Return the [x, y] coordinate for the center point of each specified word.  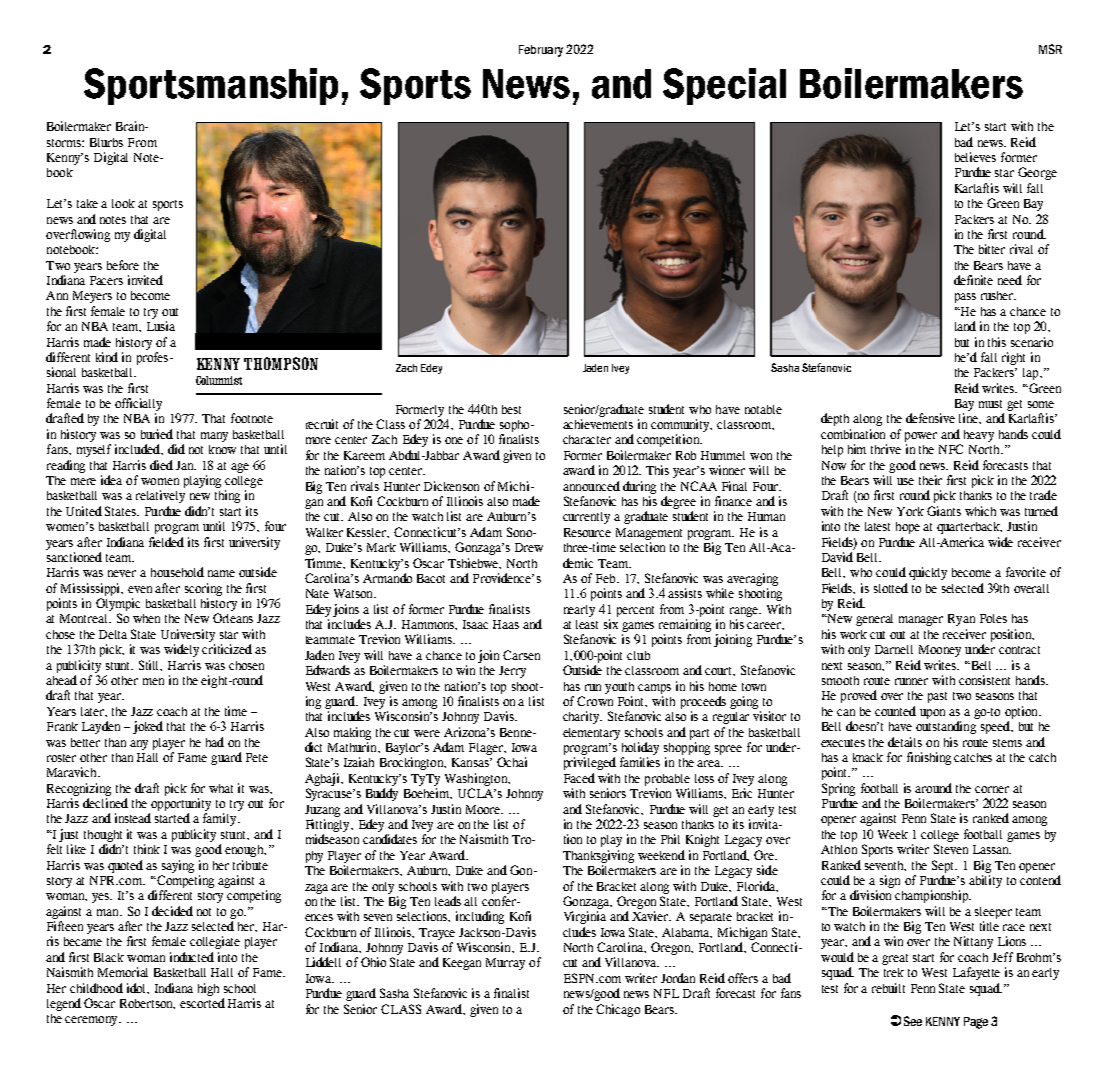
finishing [929, 758]
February [541, 51]
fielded [166, 542]
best [511, 409]
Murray [505, 964]
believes [975, 157]
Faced [579, 778]
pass [965, 298]
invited [145, 280]
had [215, 742]
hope [908, 528]
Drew [529, 547]
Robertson [147, 1004]
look [123, 203]
